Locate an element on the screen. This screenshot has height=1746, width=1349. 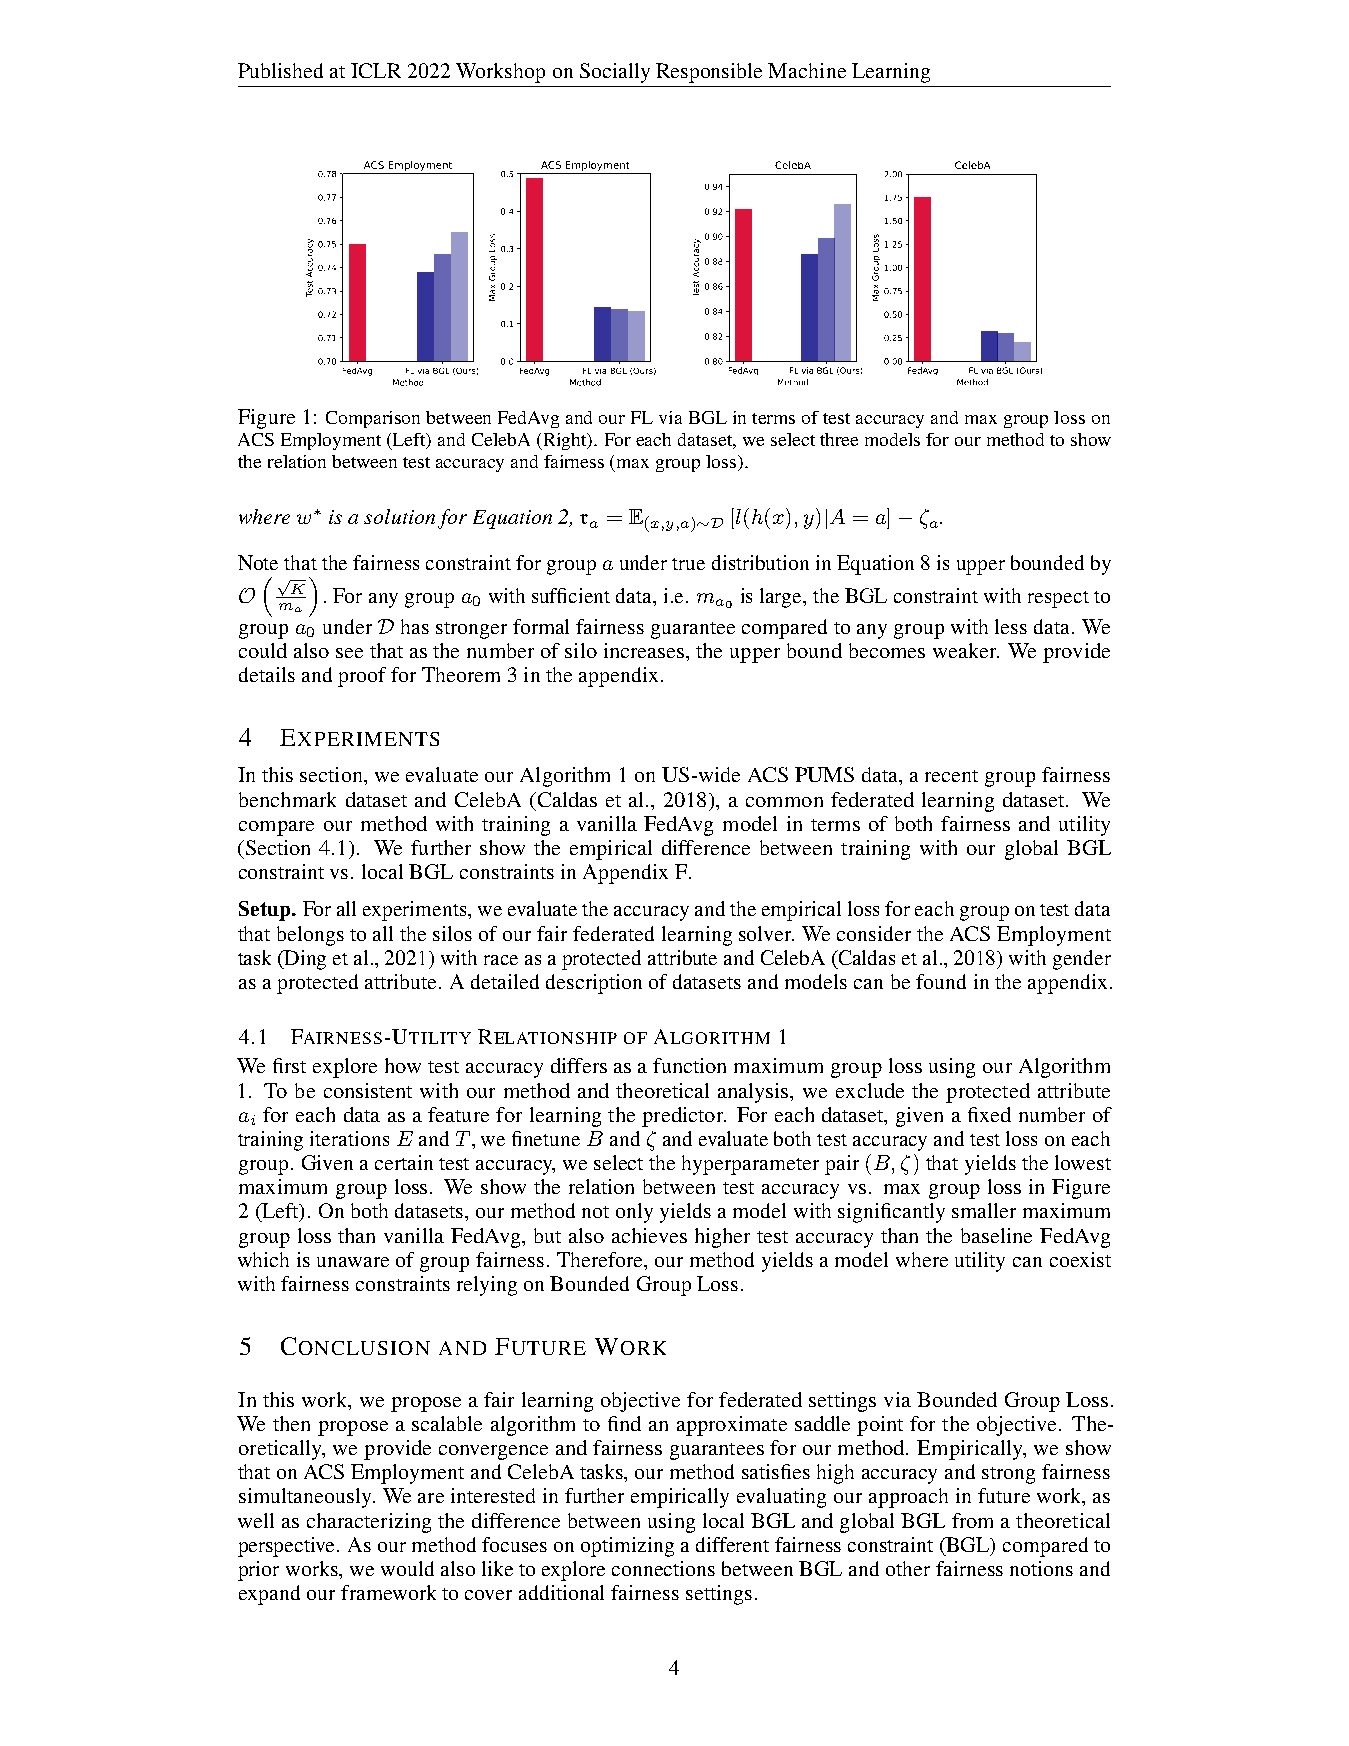
common is located at coordinates (784, 802).
